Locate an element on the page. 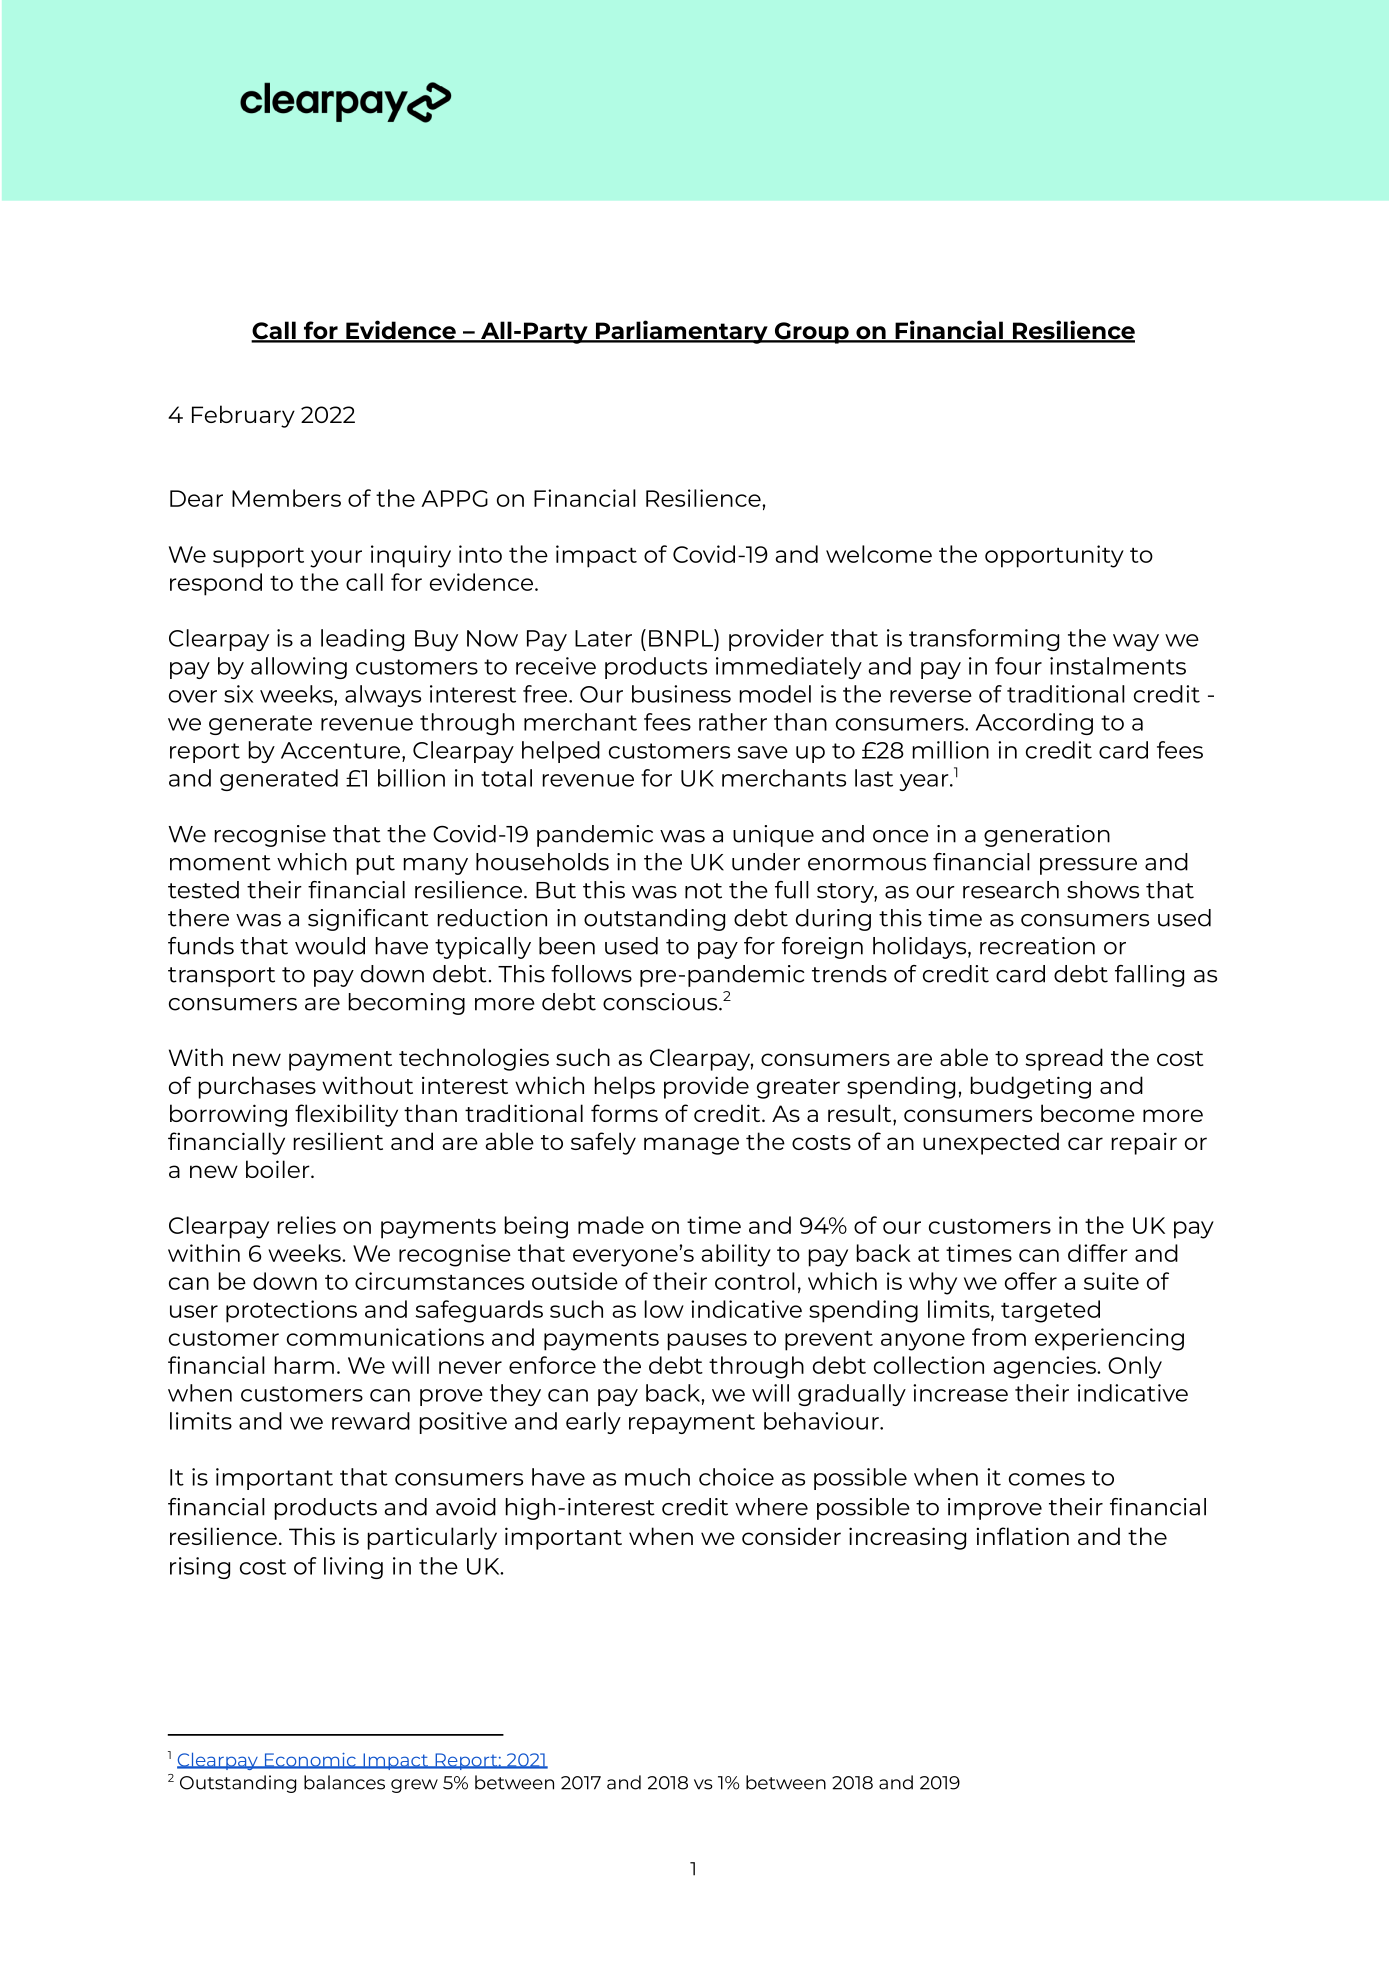 This image has height=1962, width=1389. purchases is located at coordinates (257, 1087).
